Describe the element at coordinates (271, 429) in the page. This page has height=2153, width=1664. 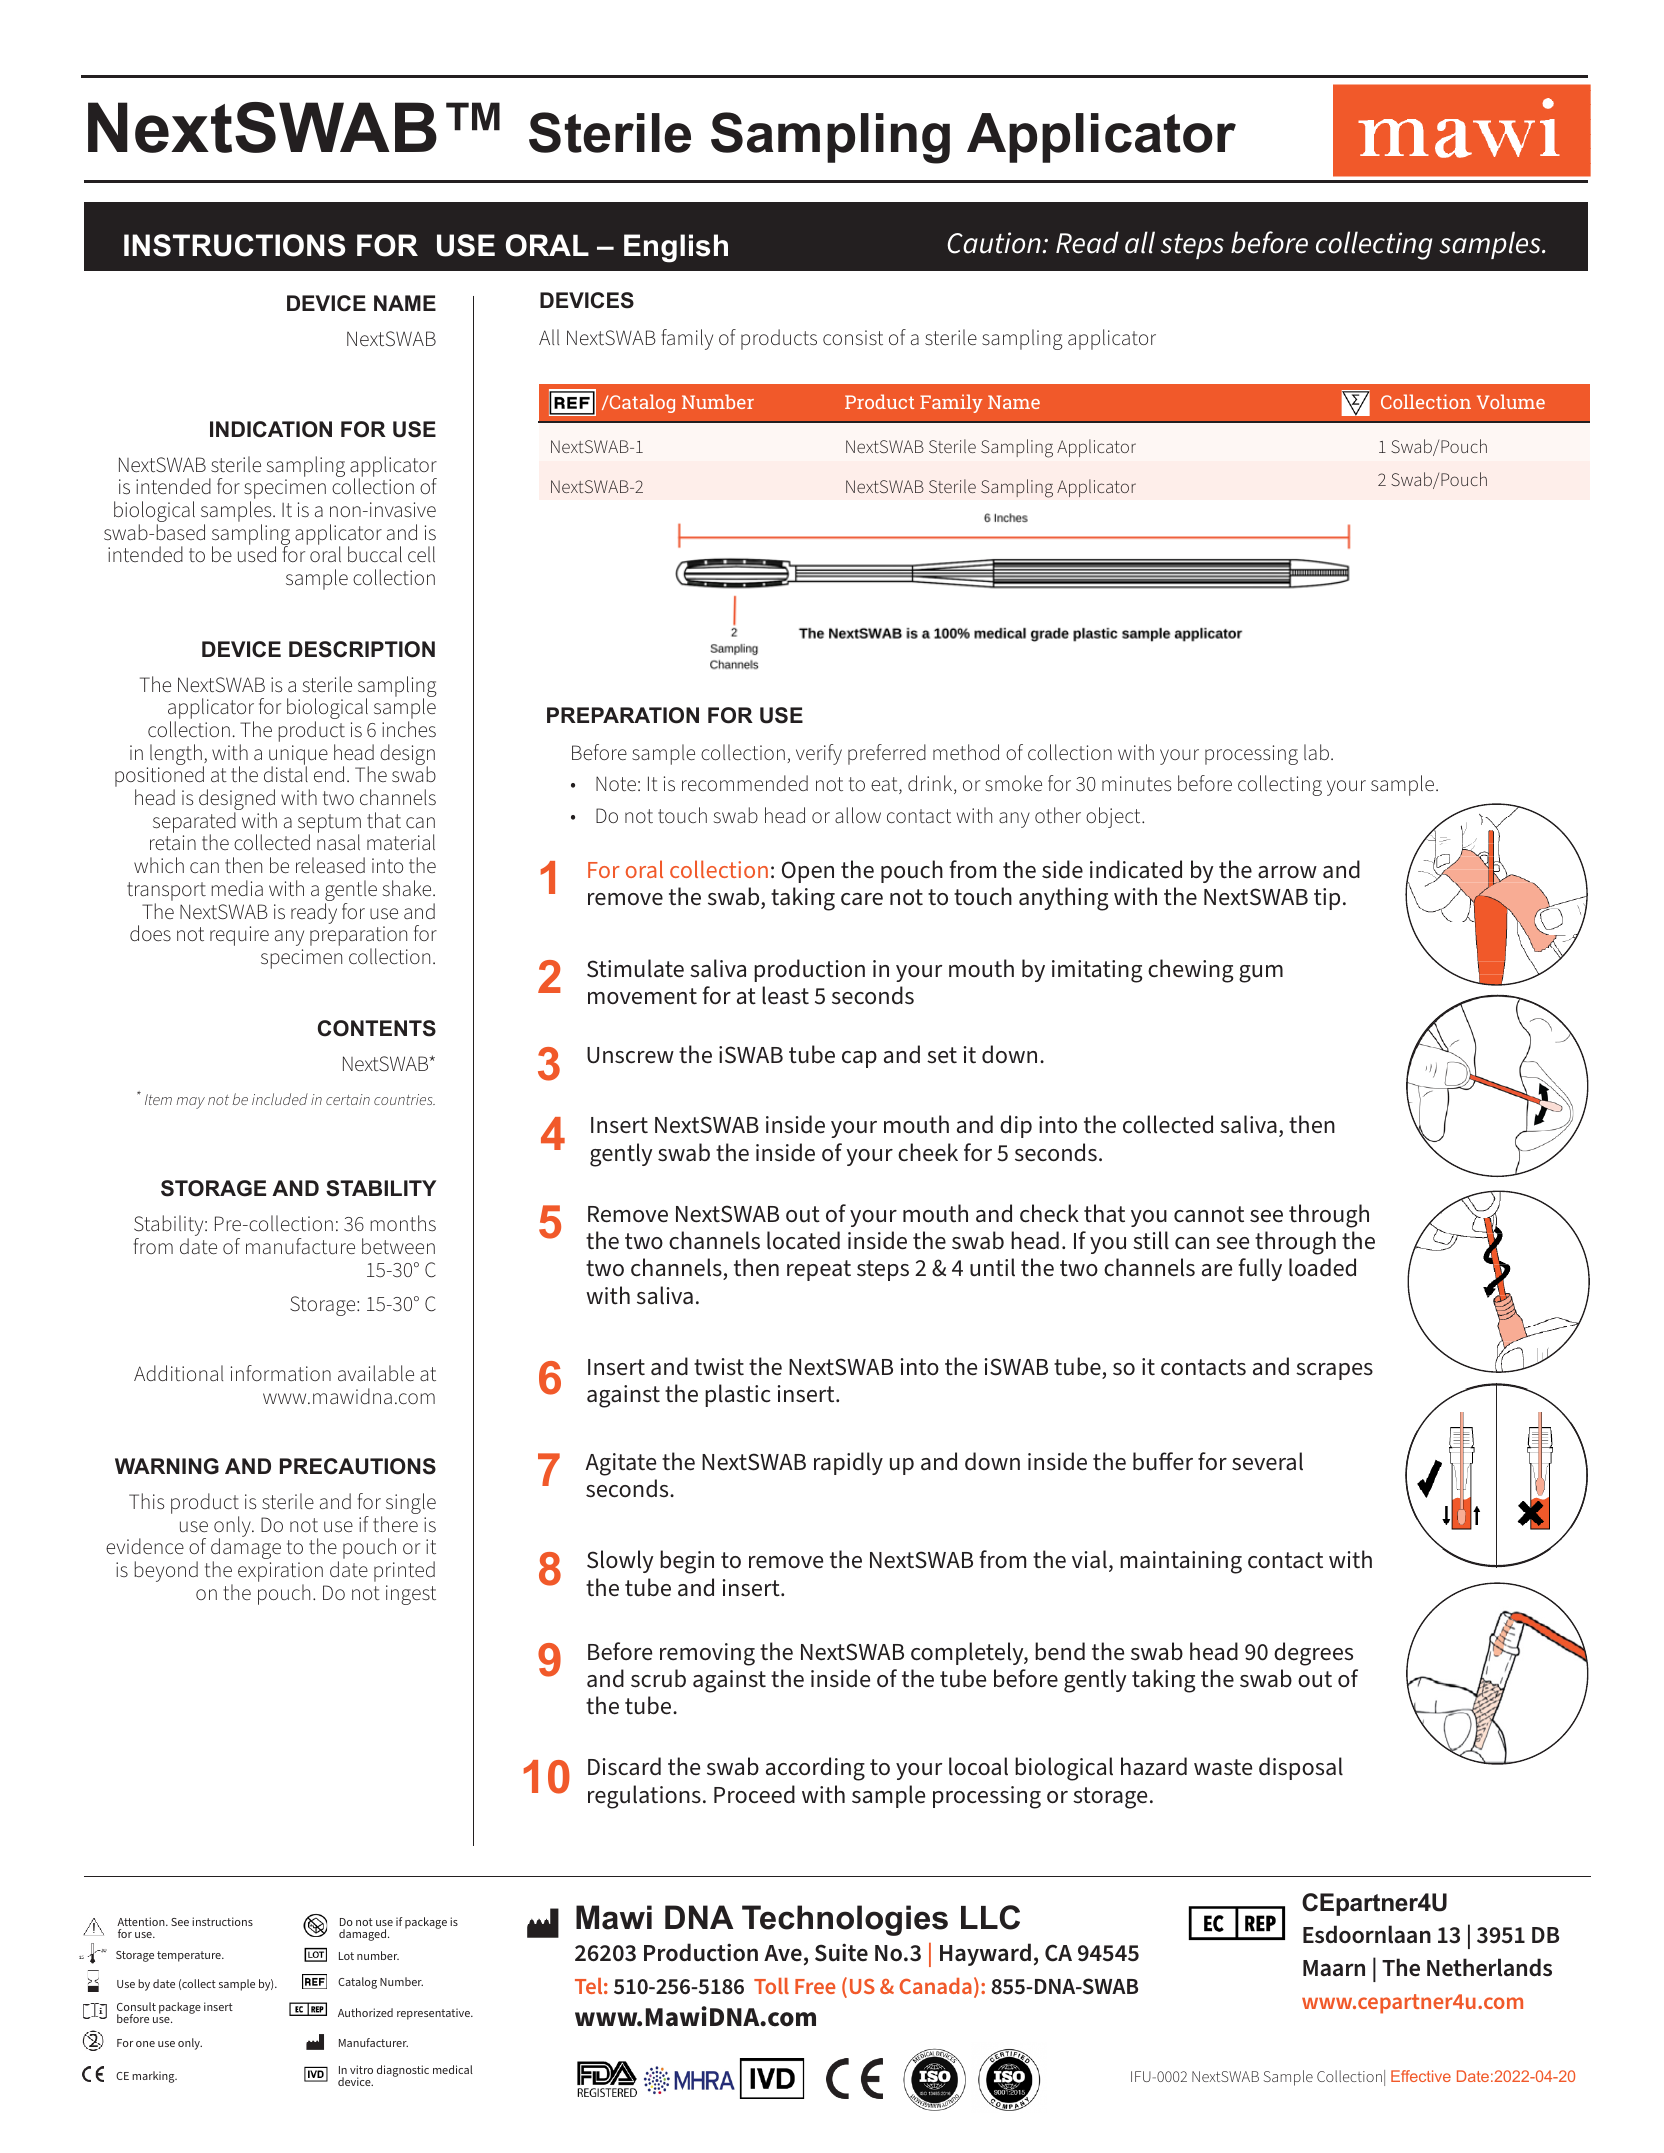
I see `INDICATION` at that location.
